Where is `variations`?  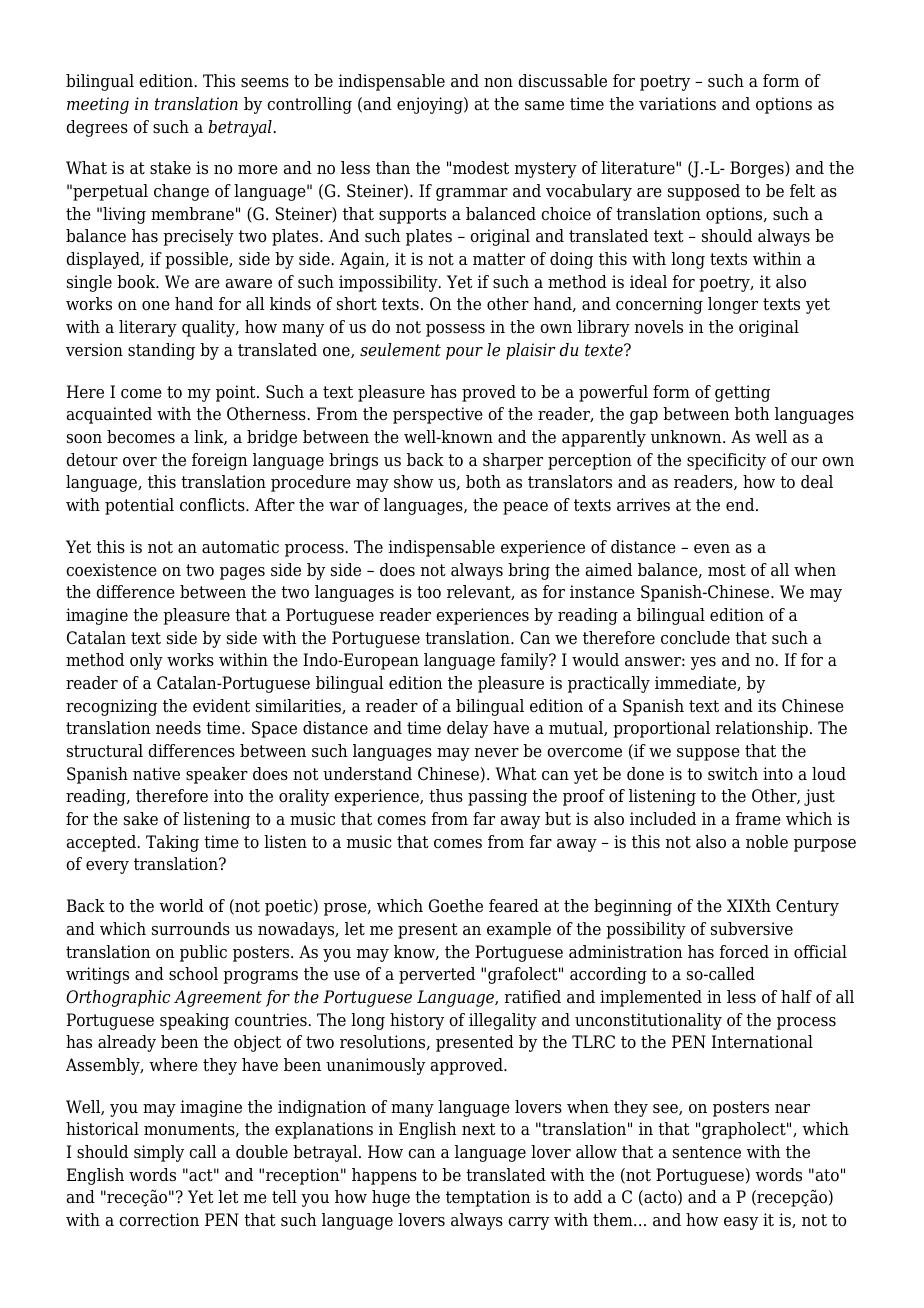 variations is located at coordinates (677, 104).
